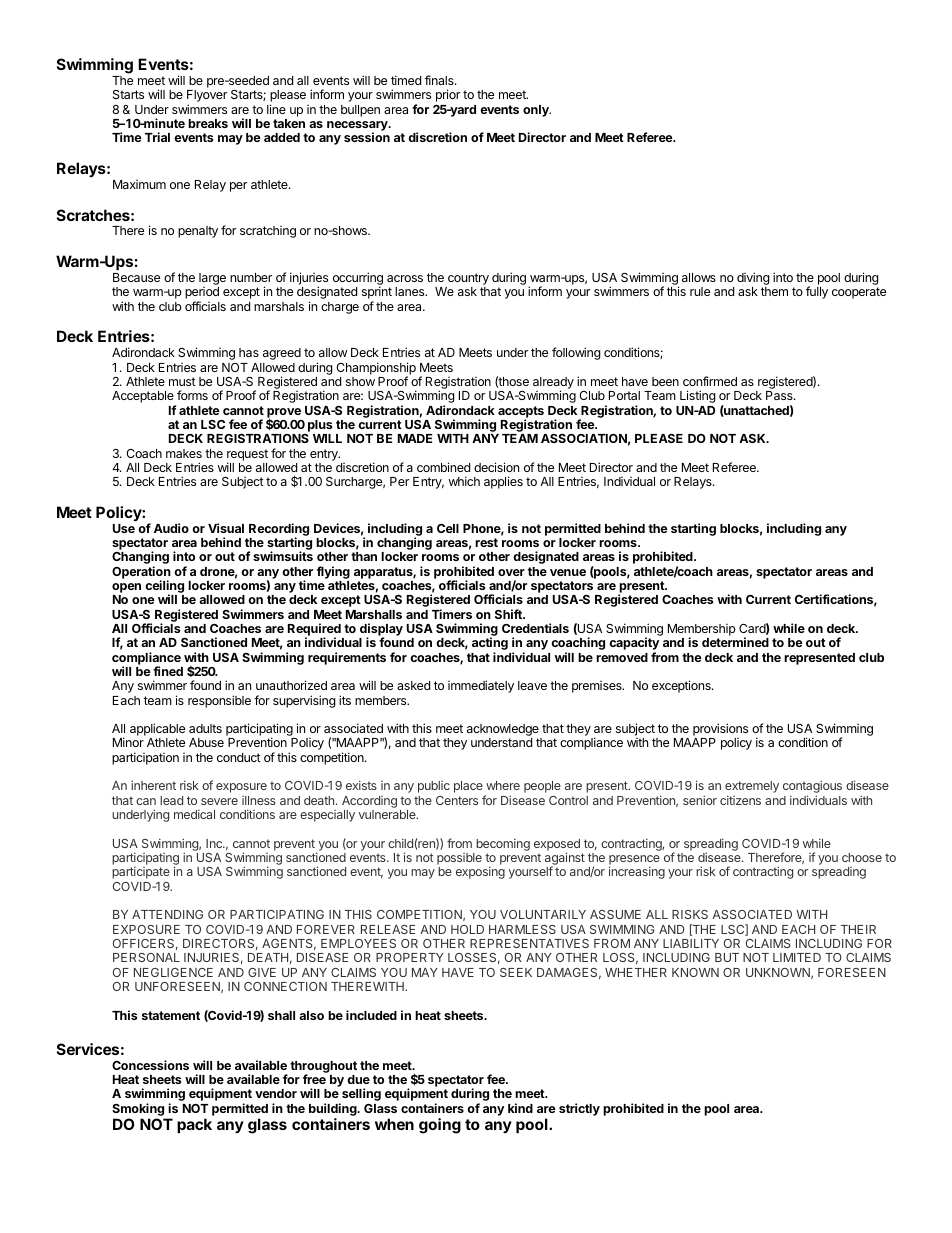 This screenshot has width=952, height=1233. Describe the element at coordinates (537, 111) in the screenshot. I see `only` at that location.
